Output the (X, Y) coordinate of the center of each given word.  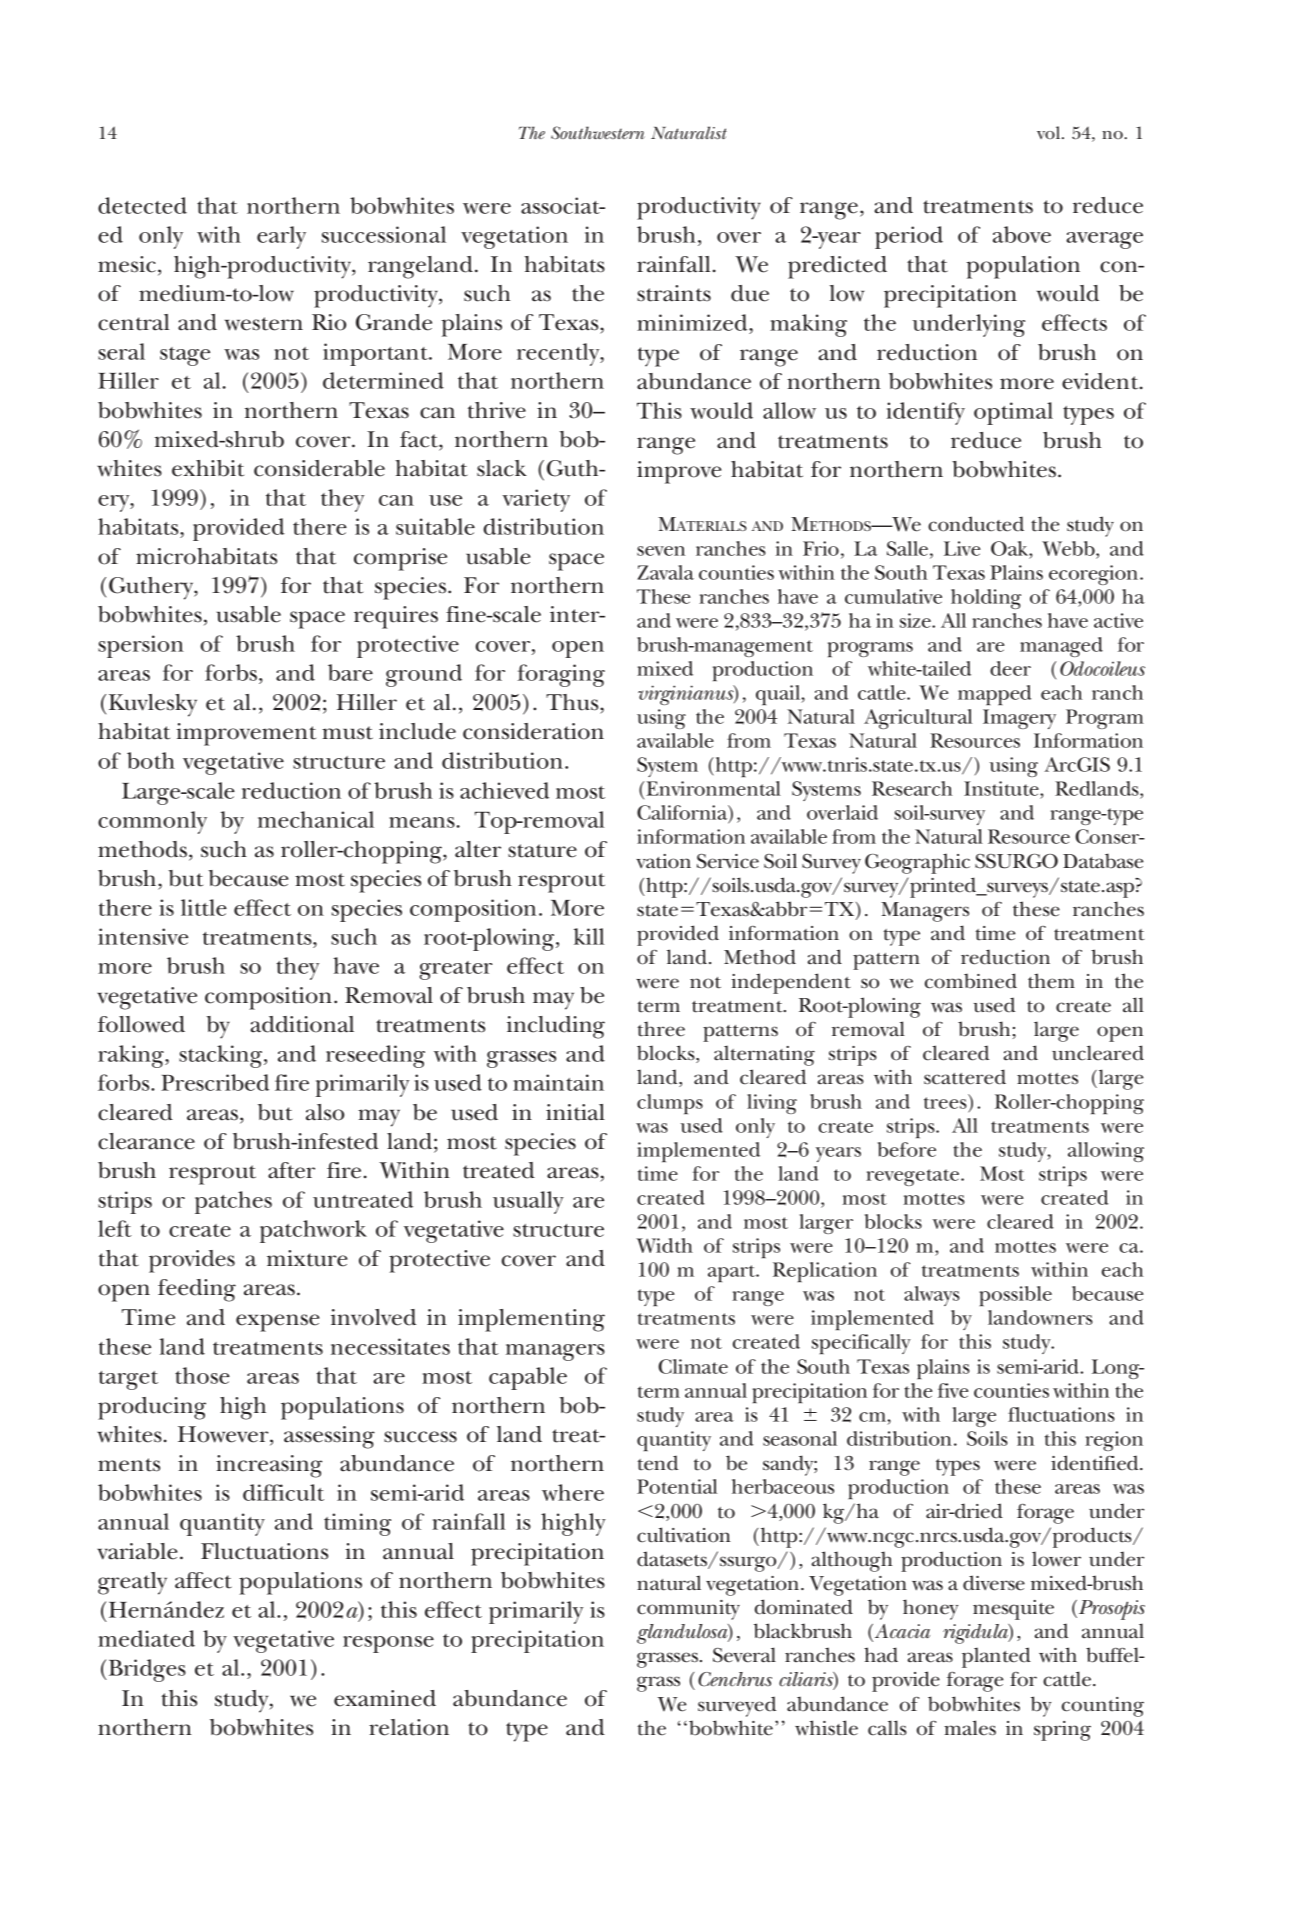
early (281, 237)
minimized (693, 322)
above (1022, 234)
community (688, 1610)
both (151, 760)
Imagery (1019, 719)
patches (233, 1202)
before (907, 1149)
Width (664, 1245)
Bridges (146, 1670)
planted (996, 1657)
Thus (573, 702)
